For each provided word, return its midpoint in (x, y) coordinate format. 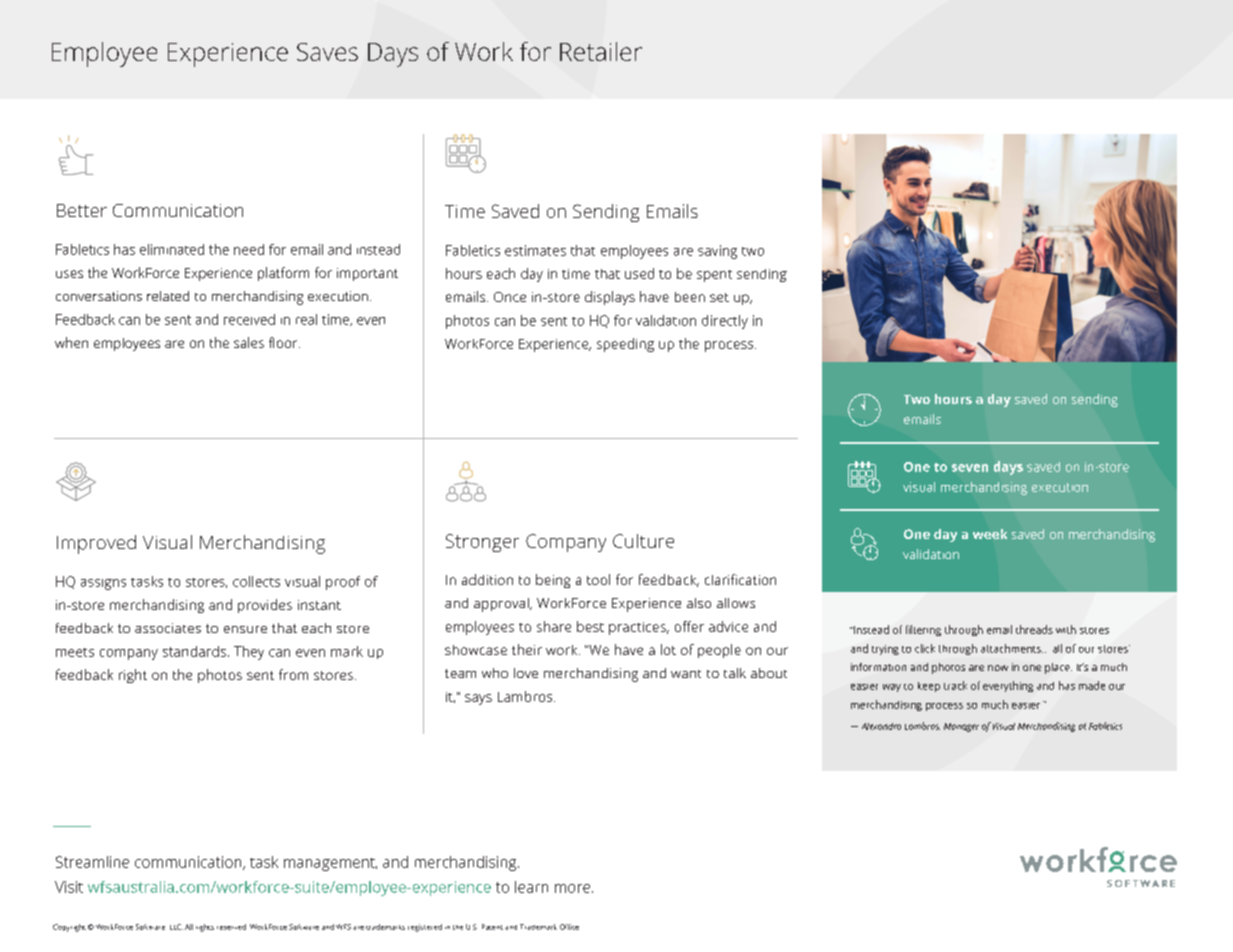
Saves (327, 52)
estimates (535, 250)
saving (717, 252)
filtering (923, 630)
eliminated (172, 249)
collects (256, 581)
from (293, 674)
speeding (625, 345)
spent (714, 276)
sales (249, 342)
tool (598, 579)
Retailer (601, 51)
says (478, 699)
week (990, 534)
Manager (961, 727)
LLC (176, 927)
